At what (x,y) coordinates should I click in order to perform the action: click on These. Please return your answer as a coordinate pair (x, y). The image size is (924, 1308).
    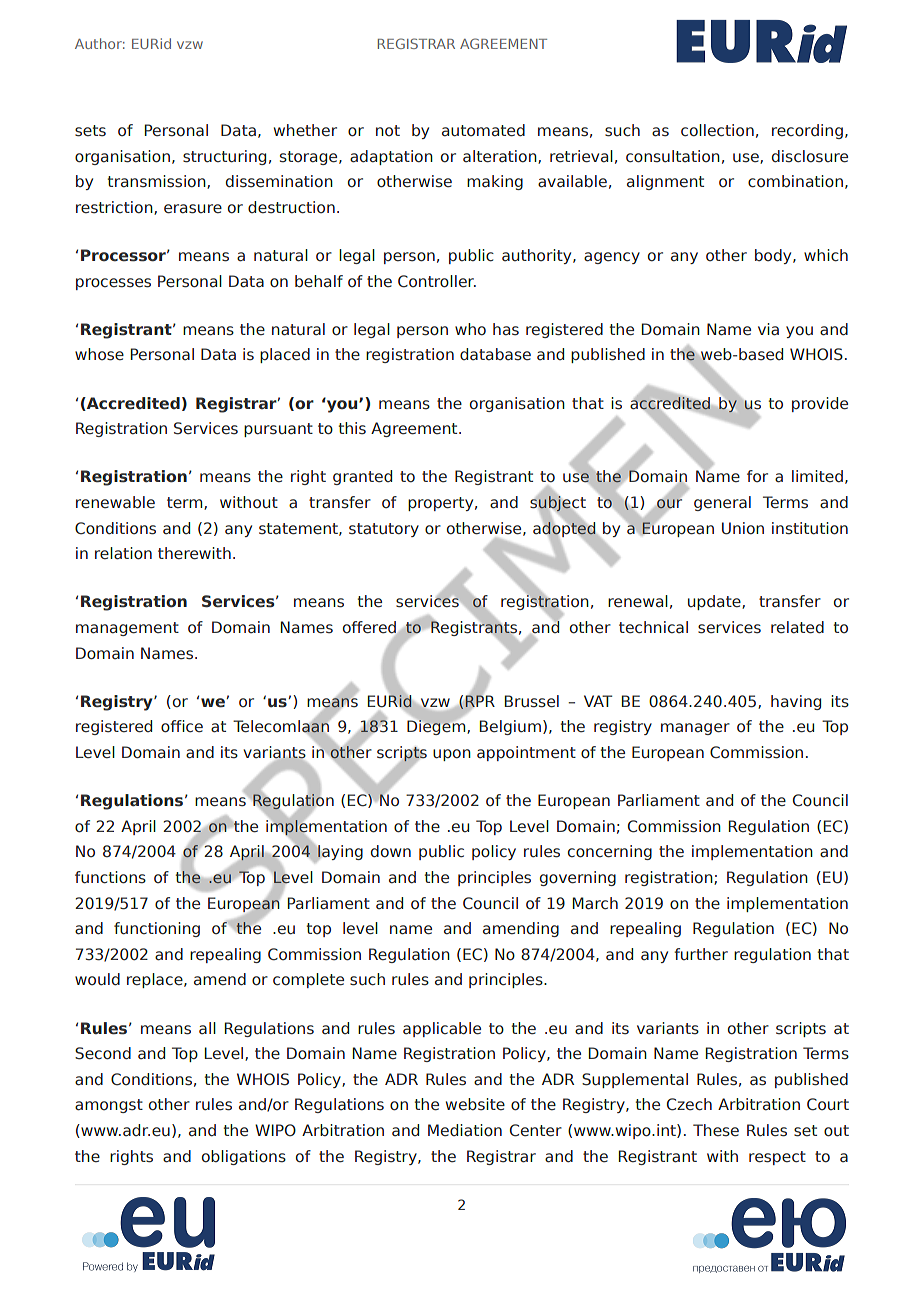
    Looking at the image, I should click on (716, 1130).
